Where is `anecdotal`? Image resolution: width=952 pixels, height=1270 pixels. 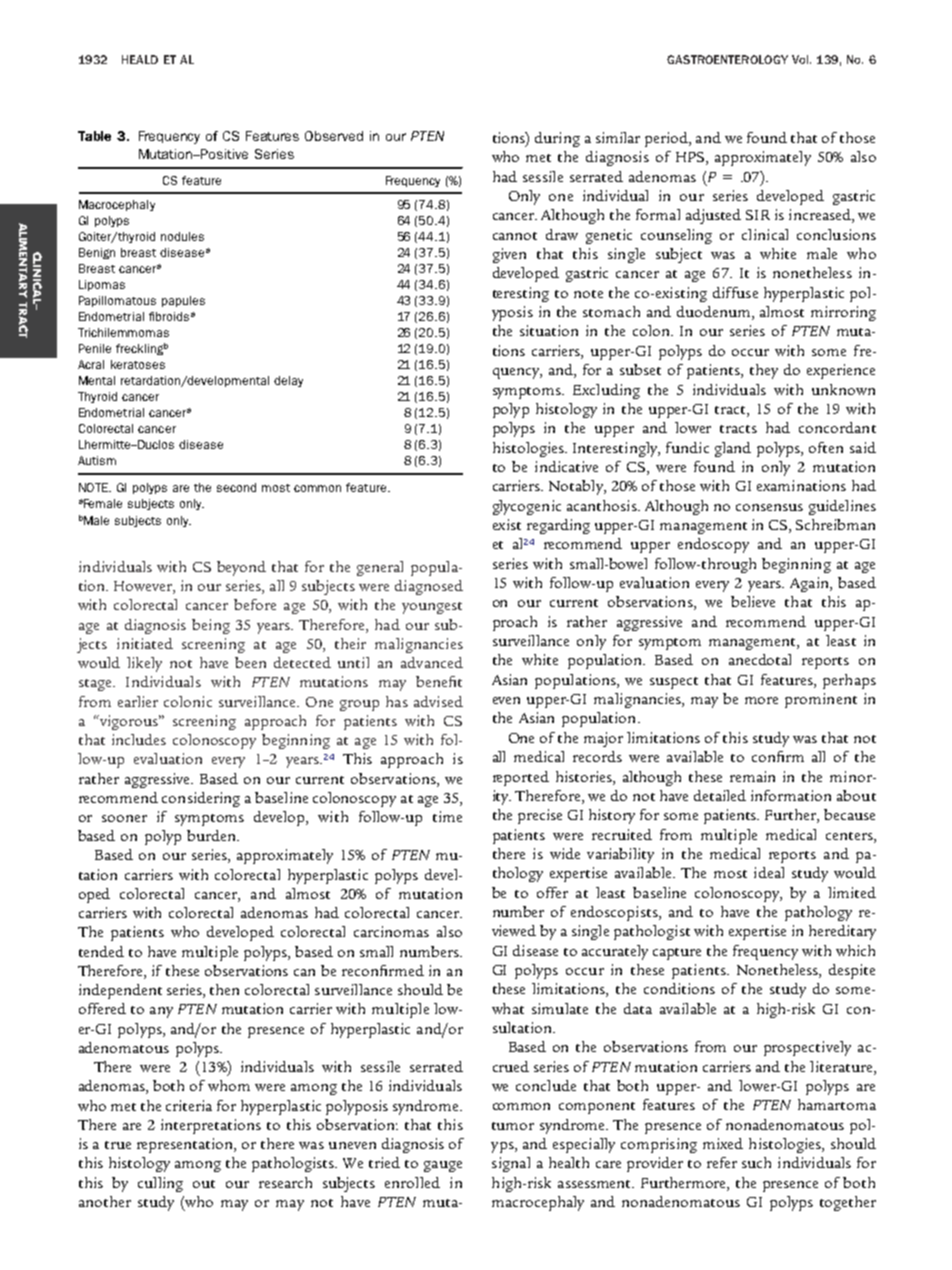
anecdotal is located at coordinates (760, 659).
